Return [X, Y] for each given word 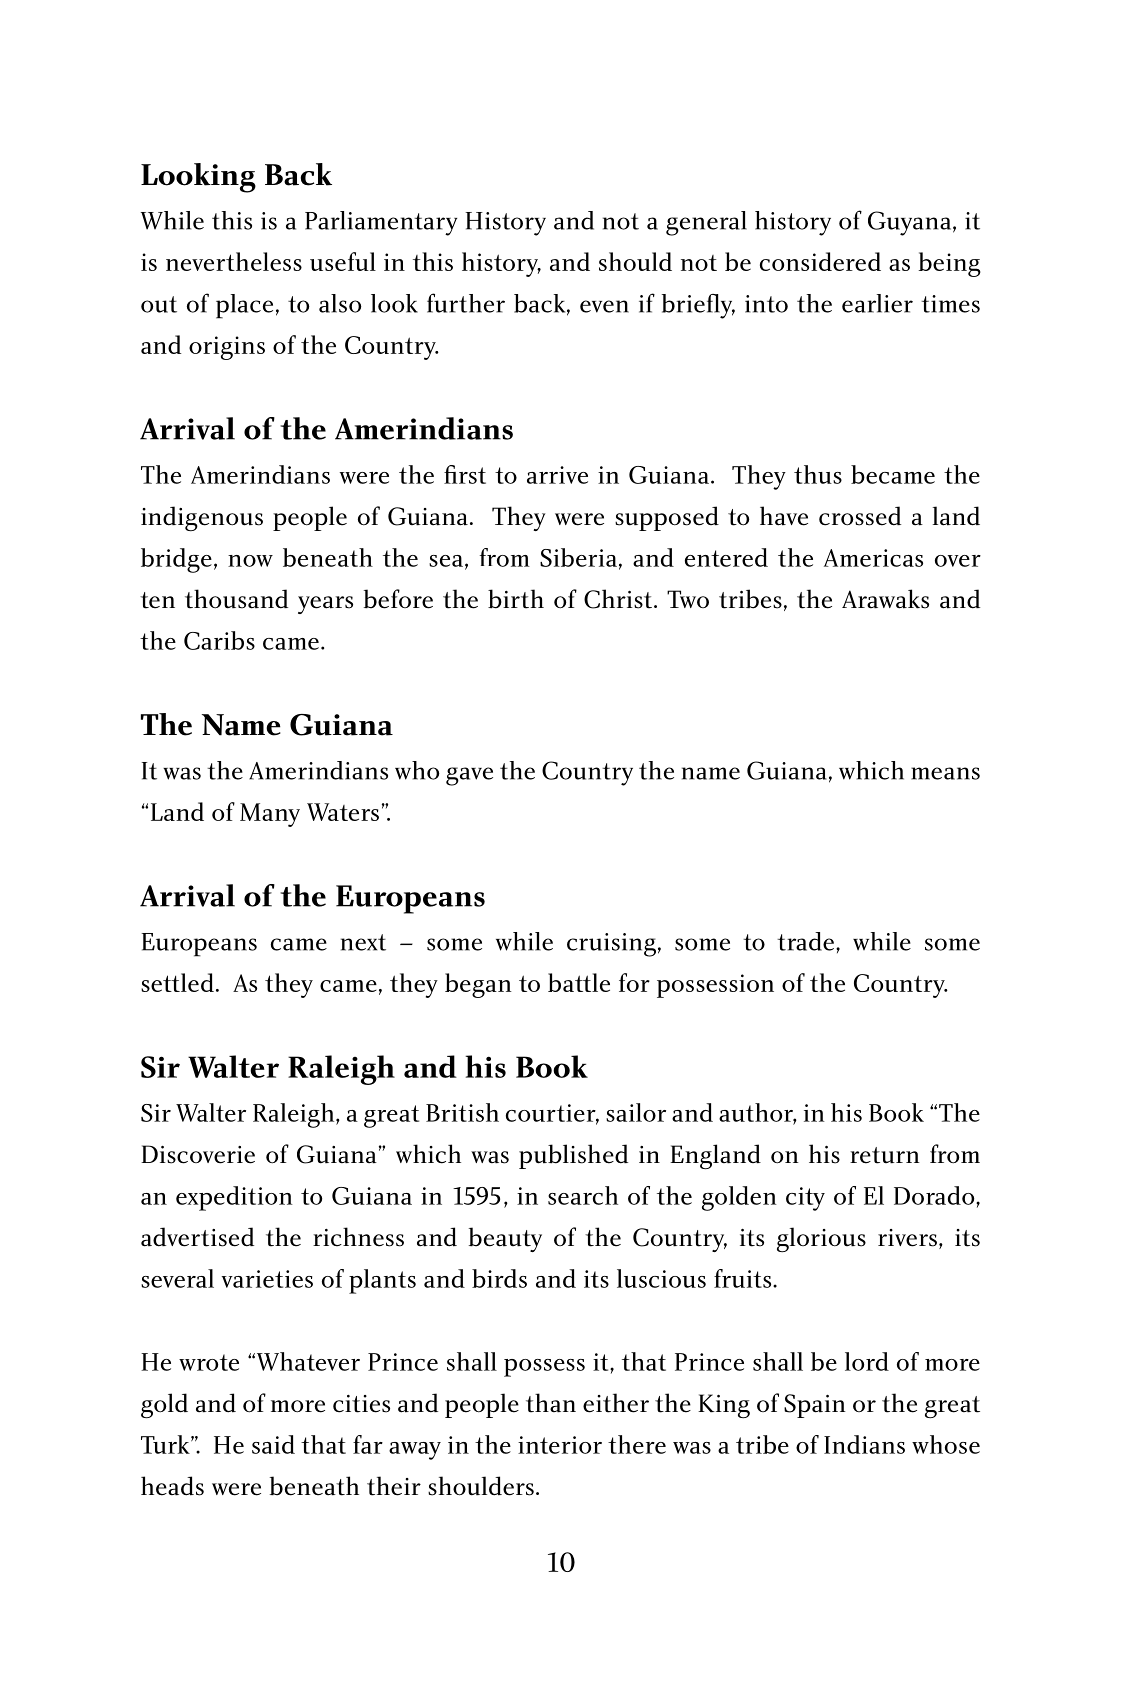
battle [579, 982]
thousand [236, 599]
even [604, 306]
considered [820, 261]
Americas [873, 558]
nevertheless [234, 261]
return [885, 1155]
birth [516, 599]
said [273, 1444]
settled [177, 982]
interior [560, 1445]
